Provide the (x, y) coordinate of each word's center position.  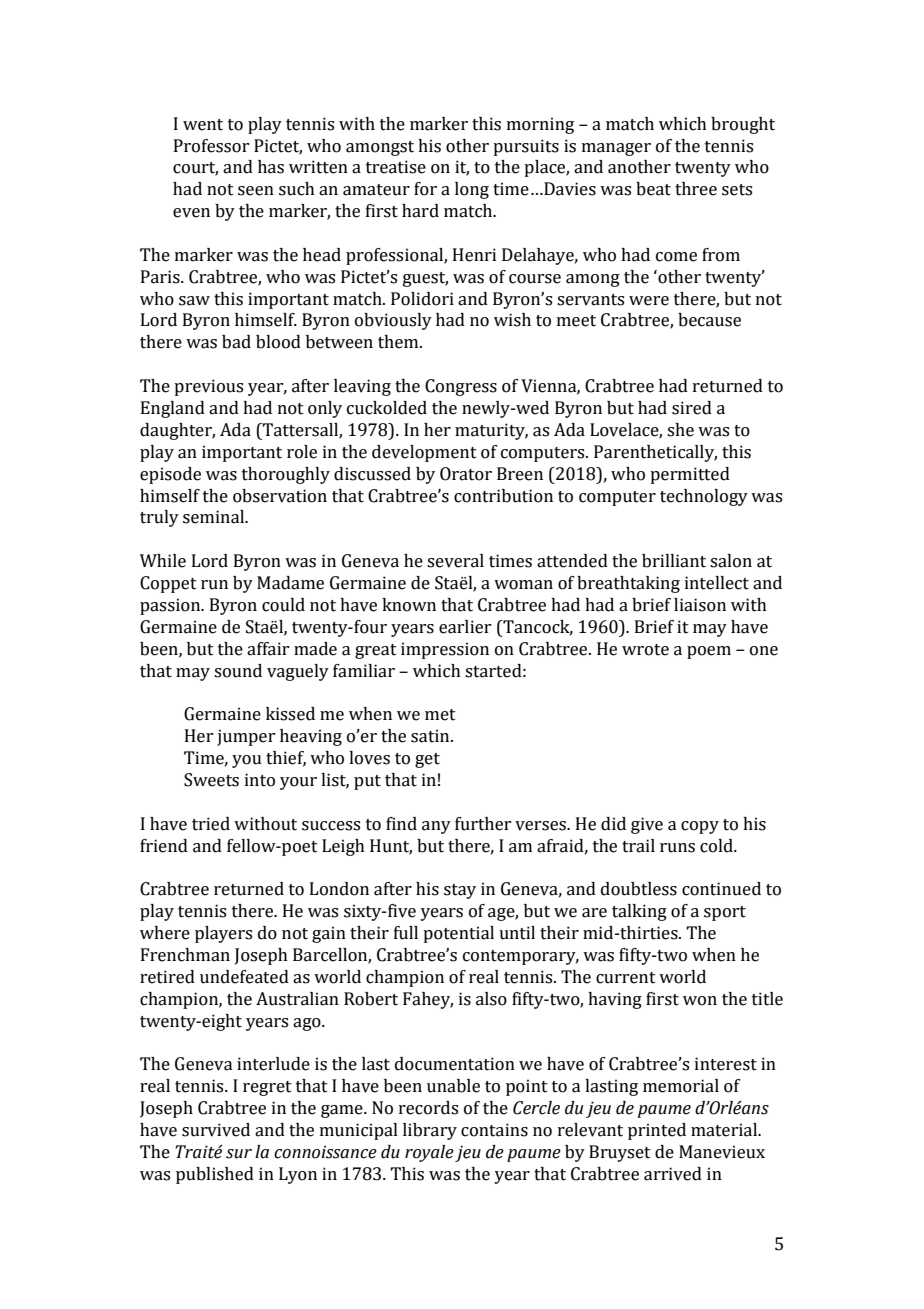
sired (692, 408)
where (165, 933)
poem (709, 652)
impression (445, 650)
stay (460, 891)
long (472, 190)
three (696, 189)
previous (208, 387)
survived (216, 1130)
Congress (461, 387)
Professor (211, 146)
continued (721, 889)
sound (238, 671)
